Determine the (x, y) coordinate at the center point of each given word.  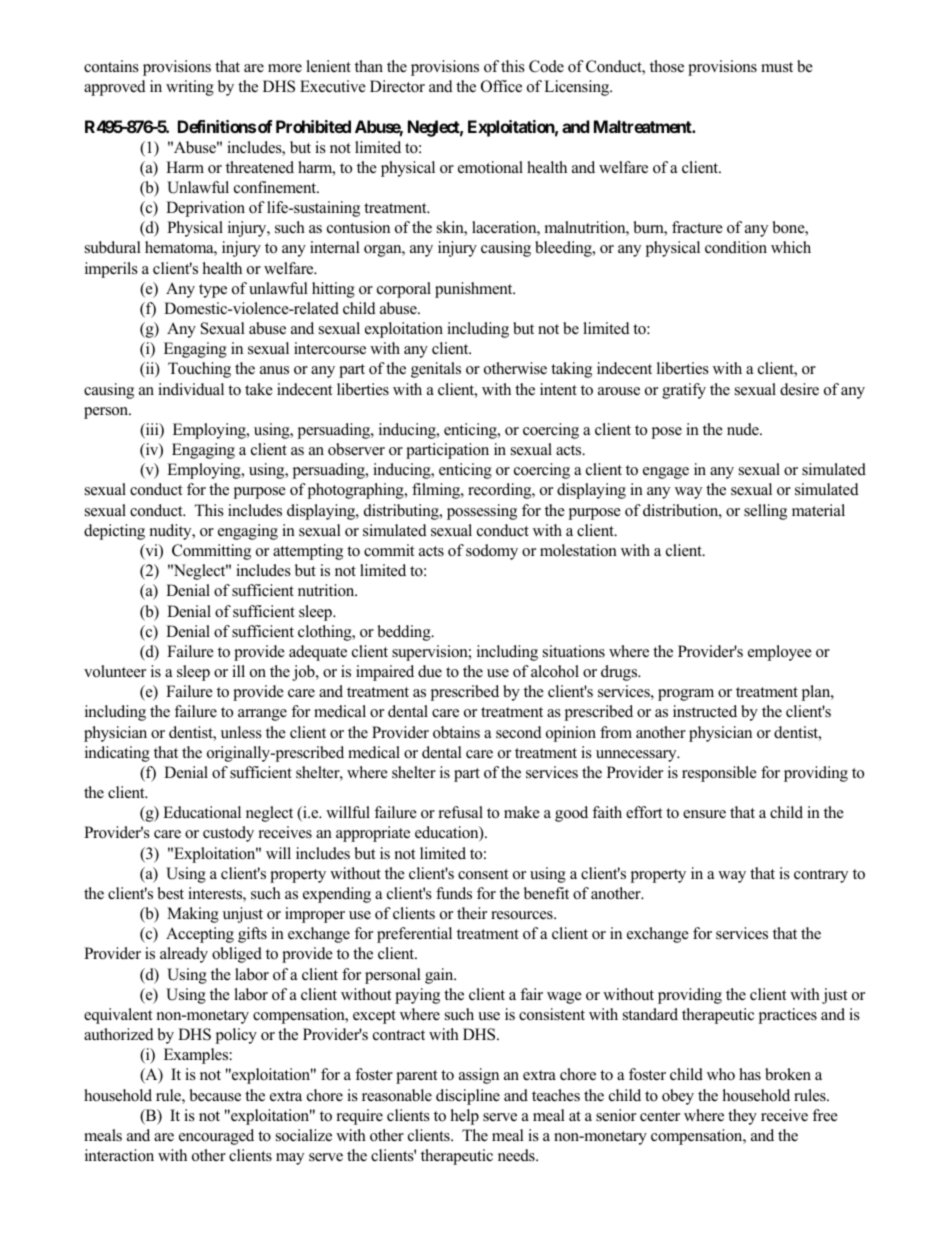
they (742, 1117)
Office (501, 86)
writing (190, 88)
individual (191, 389)
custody (228, 834)
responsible (719, 774)
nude (744, 429)
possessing (482, 512)
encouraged (216, 1137)
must (777, 67)
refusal (461, 812)
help (465, 1117)
